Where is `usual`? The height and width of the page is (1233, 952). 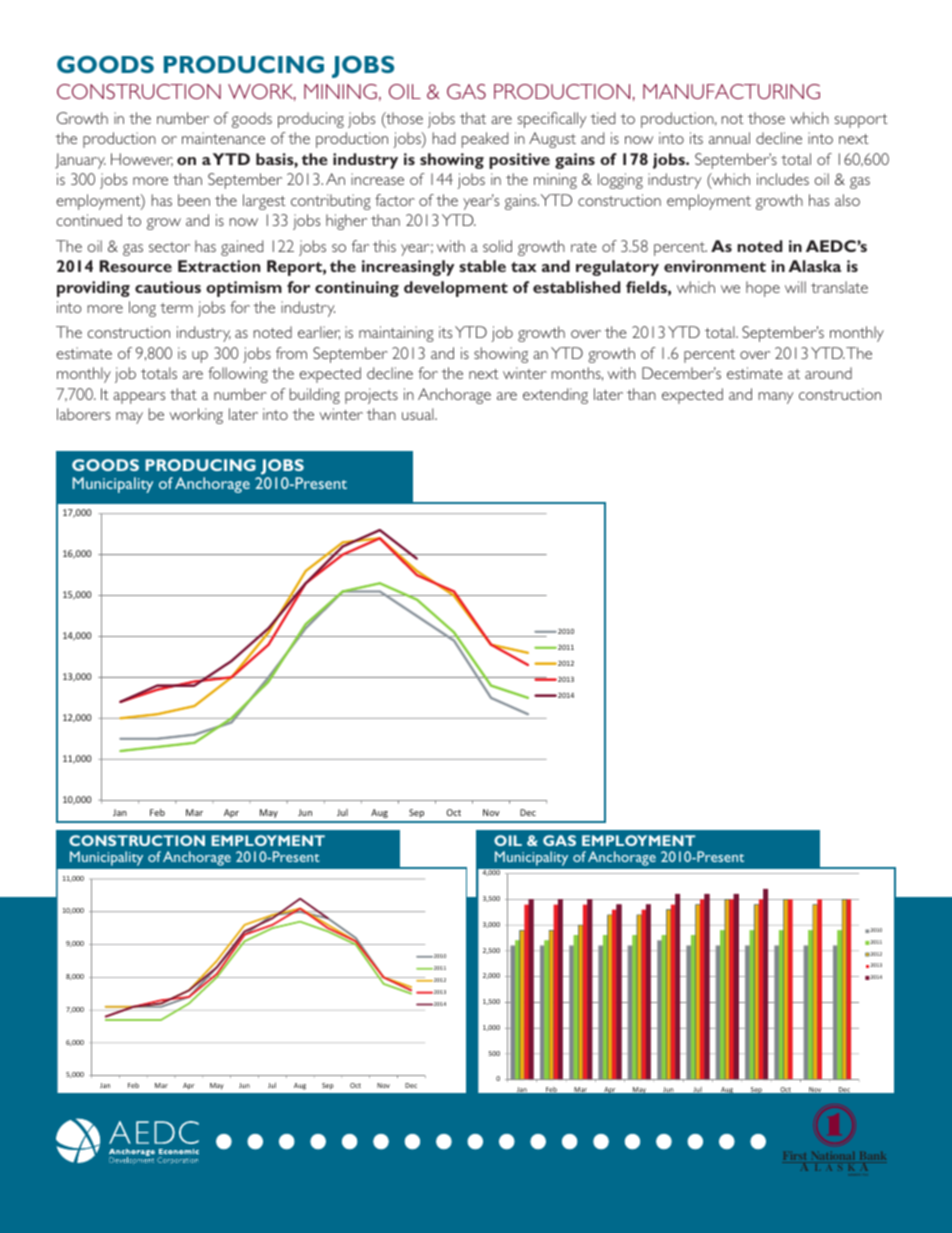
usual is located at coordinates (419, 414).
